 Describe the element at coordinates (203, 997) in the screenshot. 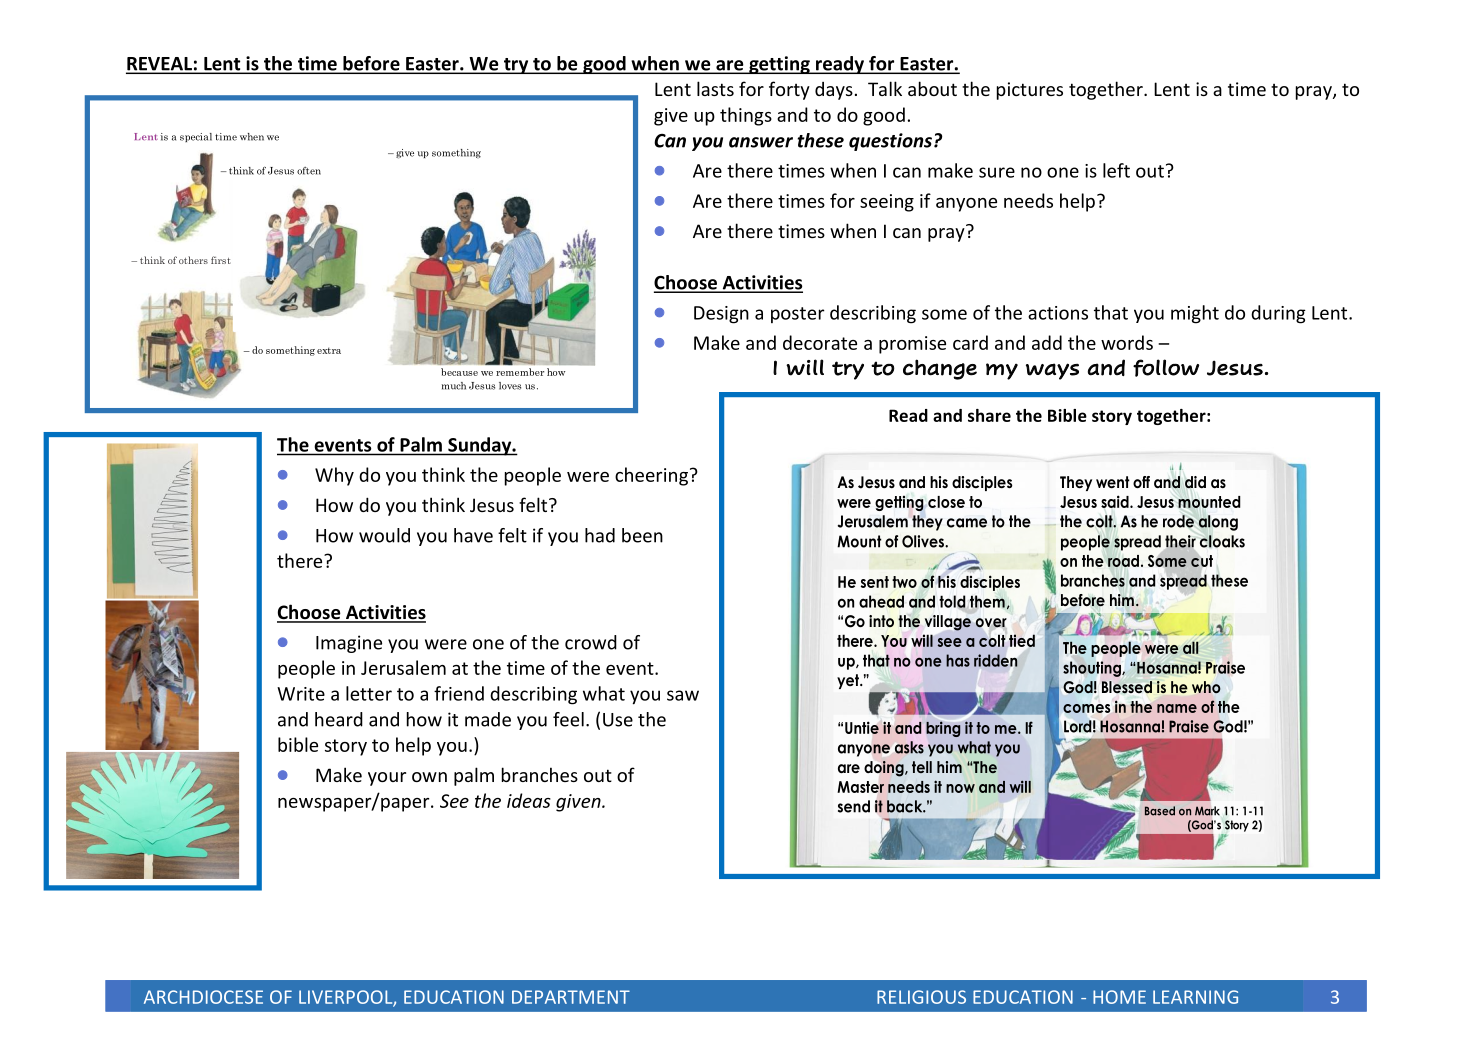

I see `ARCHDIOCESE` at that location.
